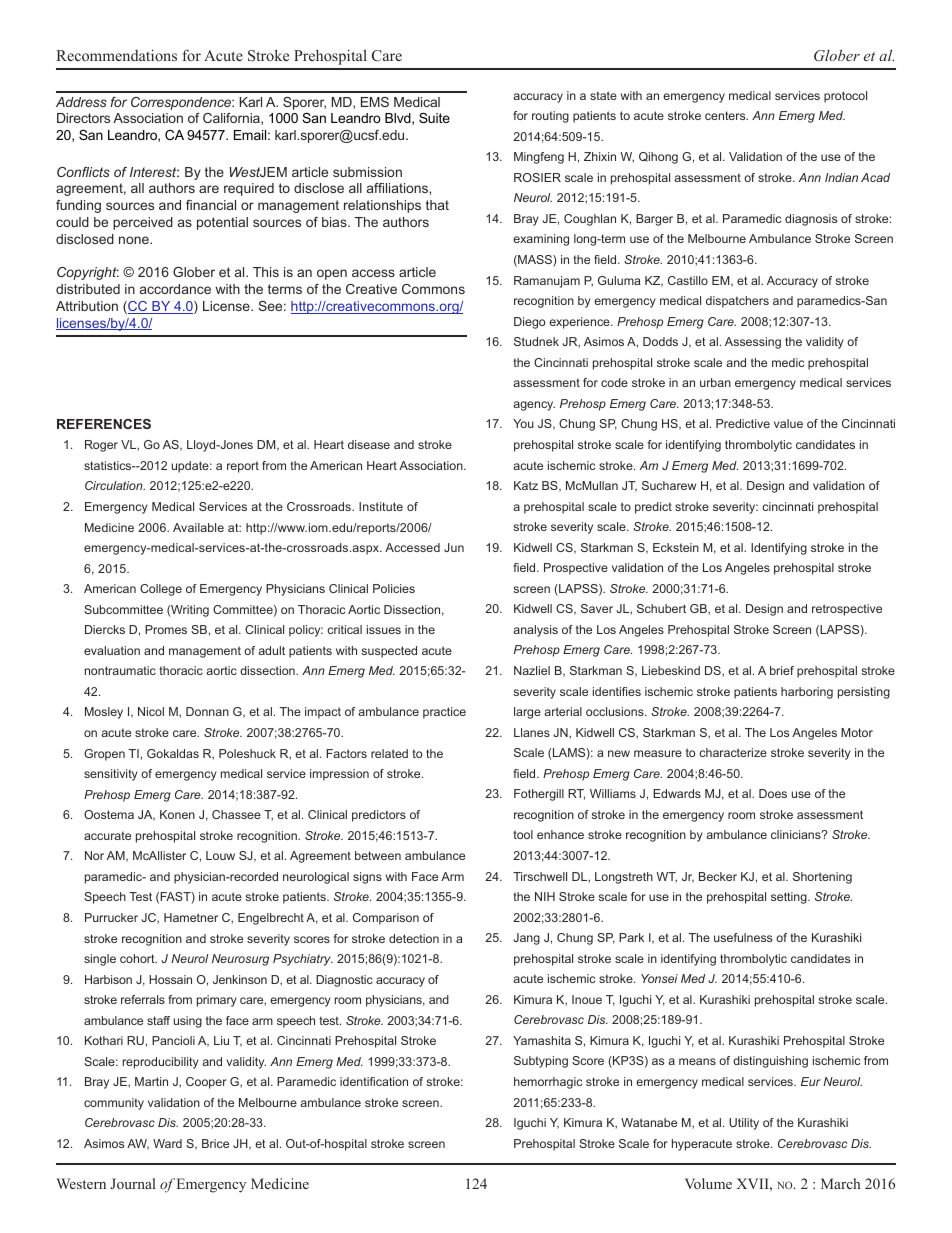 Image resolution: width=952 pixels, height=1233 pixels. I want to click on Brice, so click(215, 1143).
